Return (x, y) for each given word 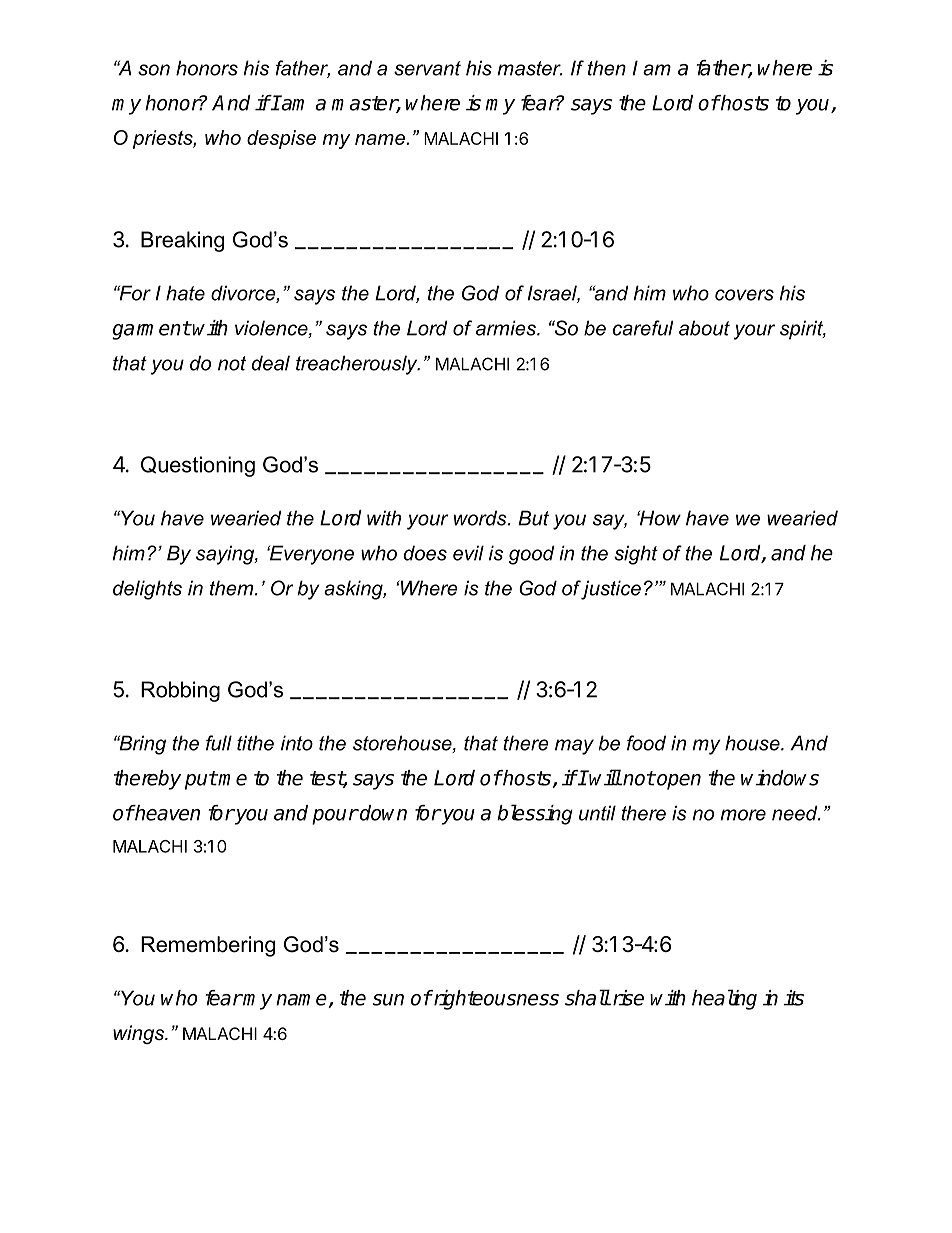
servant (427, 68)
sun (388, 1000)
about (704, 328)
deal (271, 363)
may (574, 747)
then (607, 68)
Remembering (208, 946)
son (154, 70)
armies (507, 328)
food (646, 743)
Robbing (180, 691)
